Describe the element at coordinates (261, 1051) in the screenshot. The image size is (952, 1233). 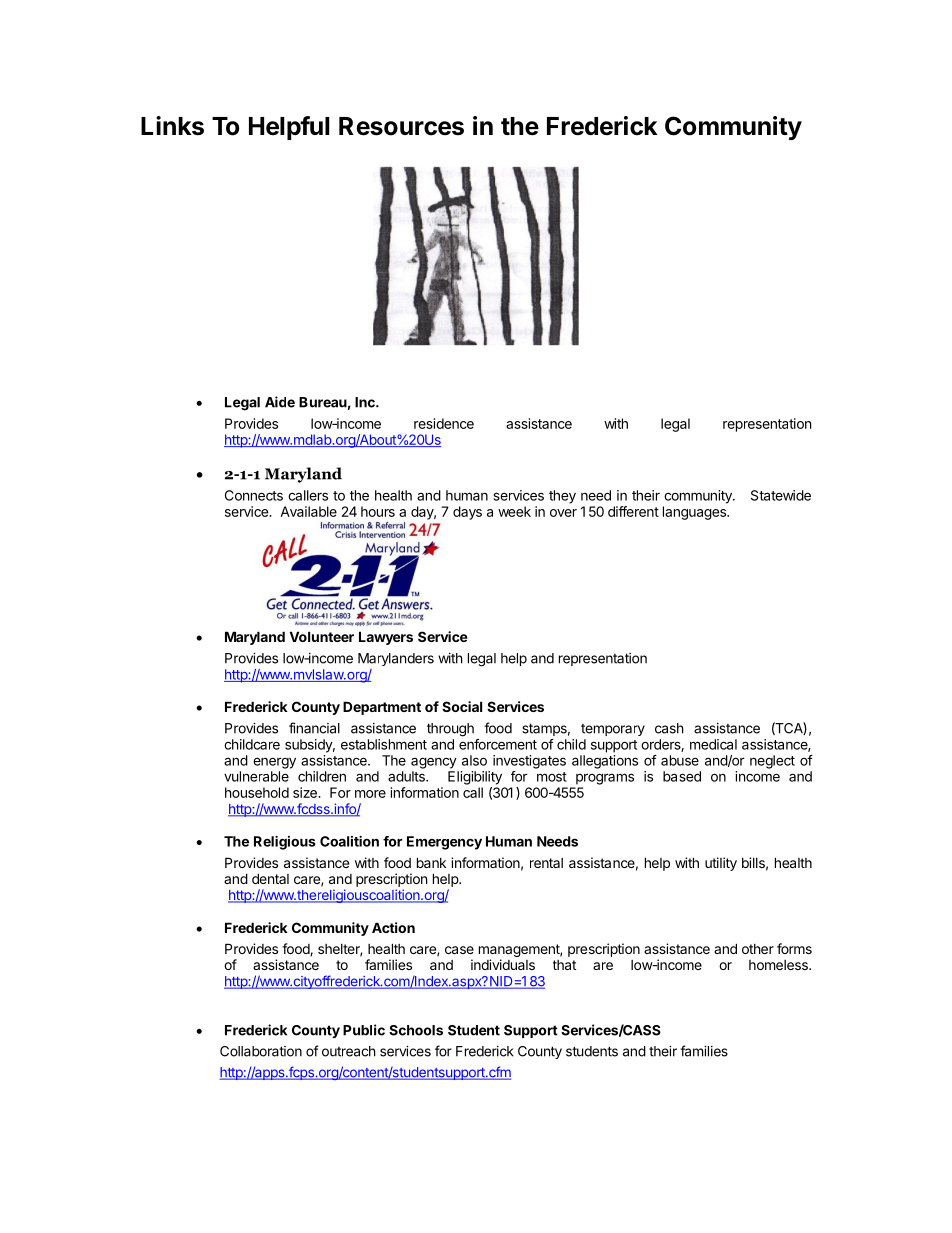
I see `Collaboration` at that location.
